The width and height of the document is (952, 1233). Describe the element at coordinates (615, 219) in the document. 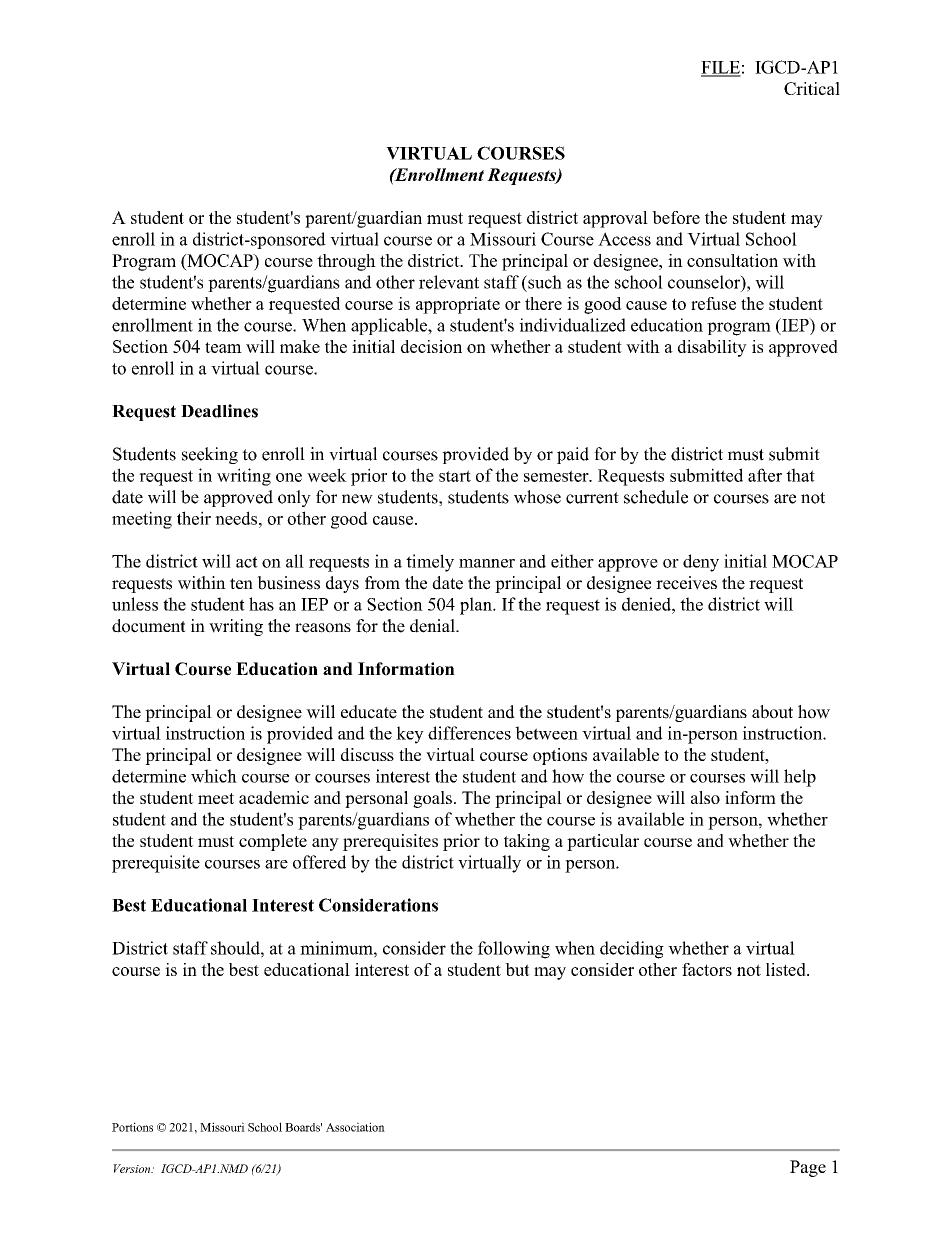

I see `approval` at that location.
